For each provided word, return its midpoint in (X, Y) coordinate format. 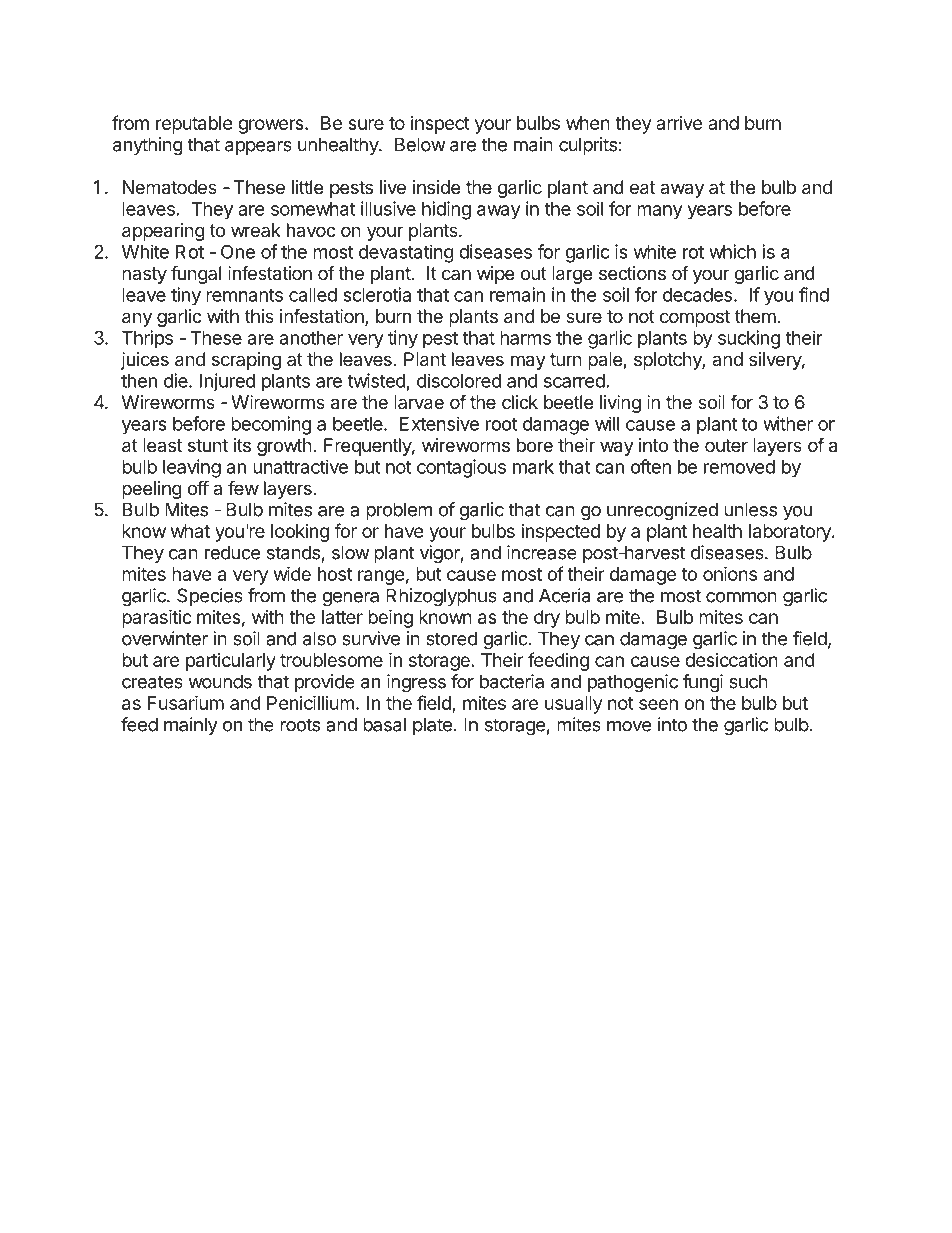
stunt (208, 445)
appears (258, 148)
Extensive (439, 423)
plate (432, 726)
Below (420, 144)
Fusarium (186, 702)
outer (726, 445)
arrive (679, 123)
